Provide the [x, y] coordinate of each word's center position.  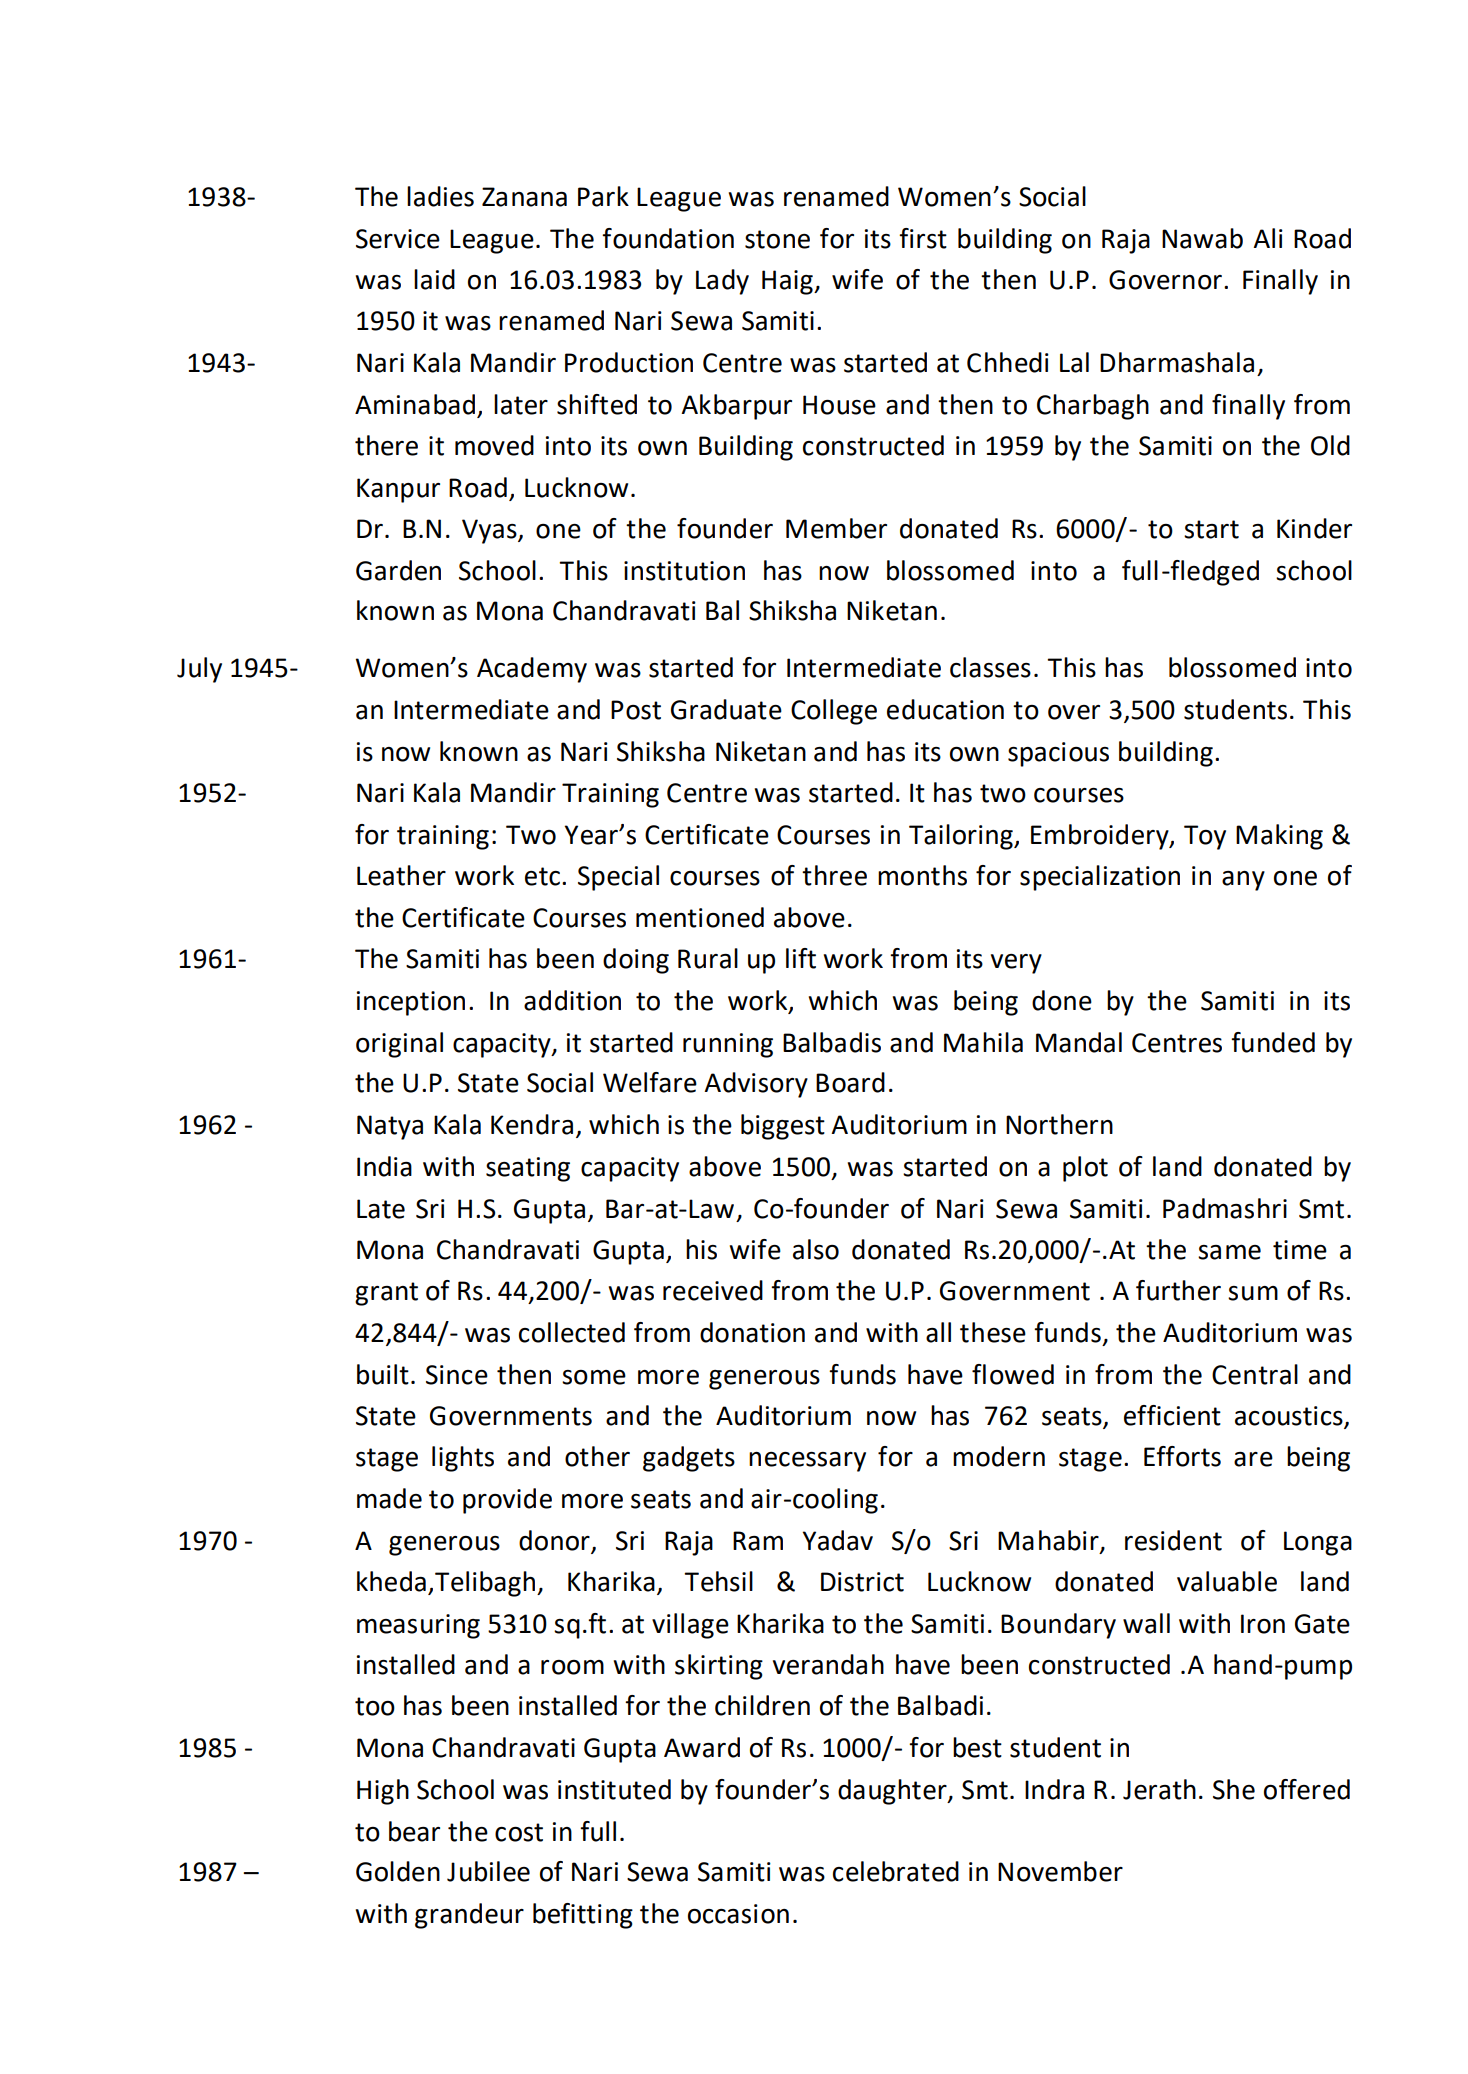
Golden [398, 1871]
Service [398, 239]
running [728, 1045]
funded [1273, 1042]
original [399, 1045]
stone [777, 239]
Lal [1074, 362]
